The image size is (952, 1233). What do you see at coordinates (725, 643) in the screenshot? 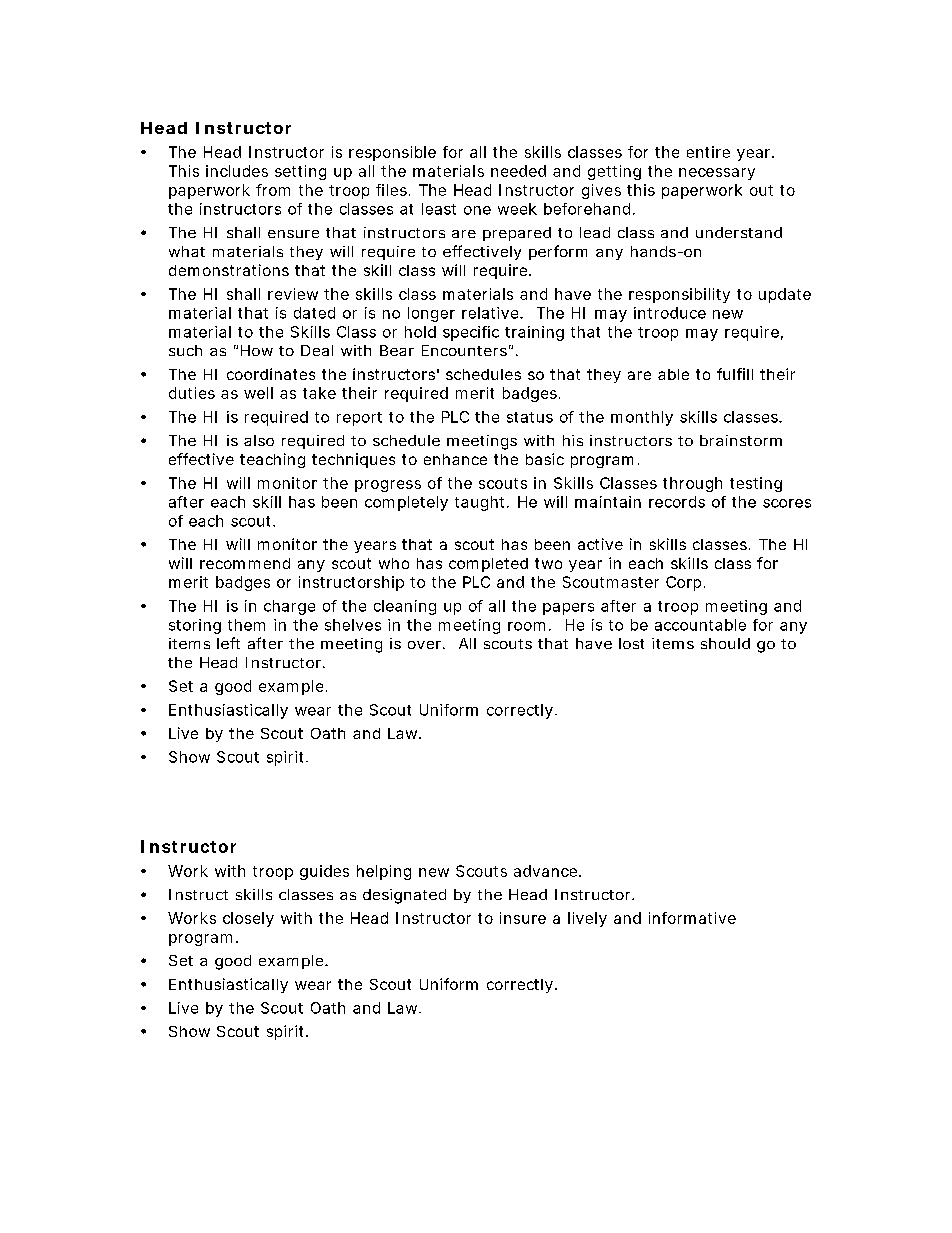
I see `should` at bounding box center [725, 643].
